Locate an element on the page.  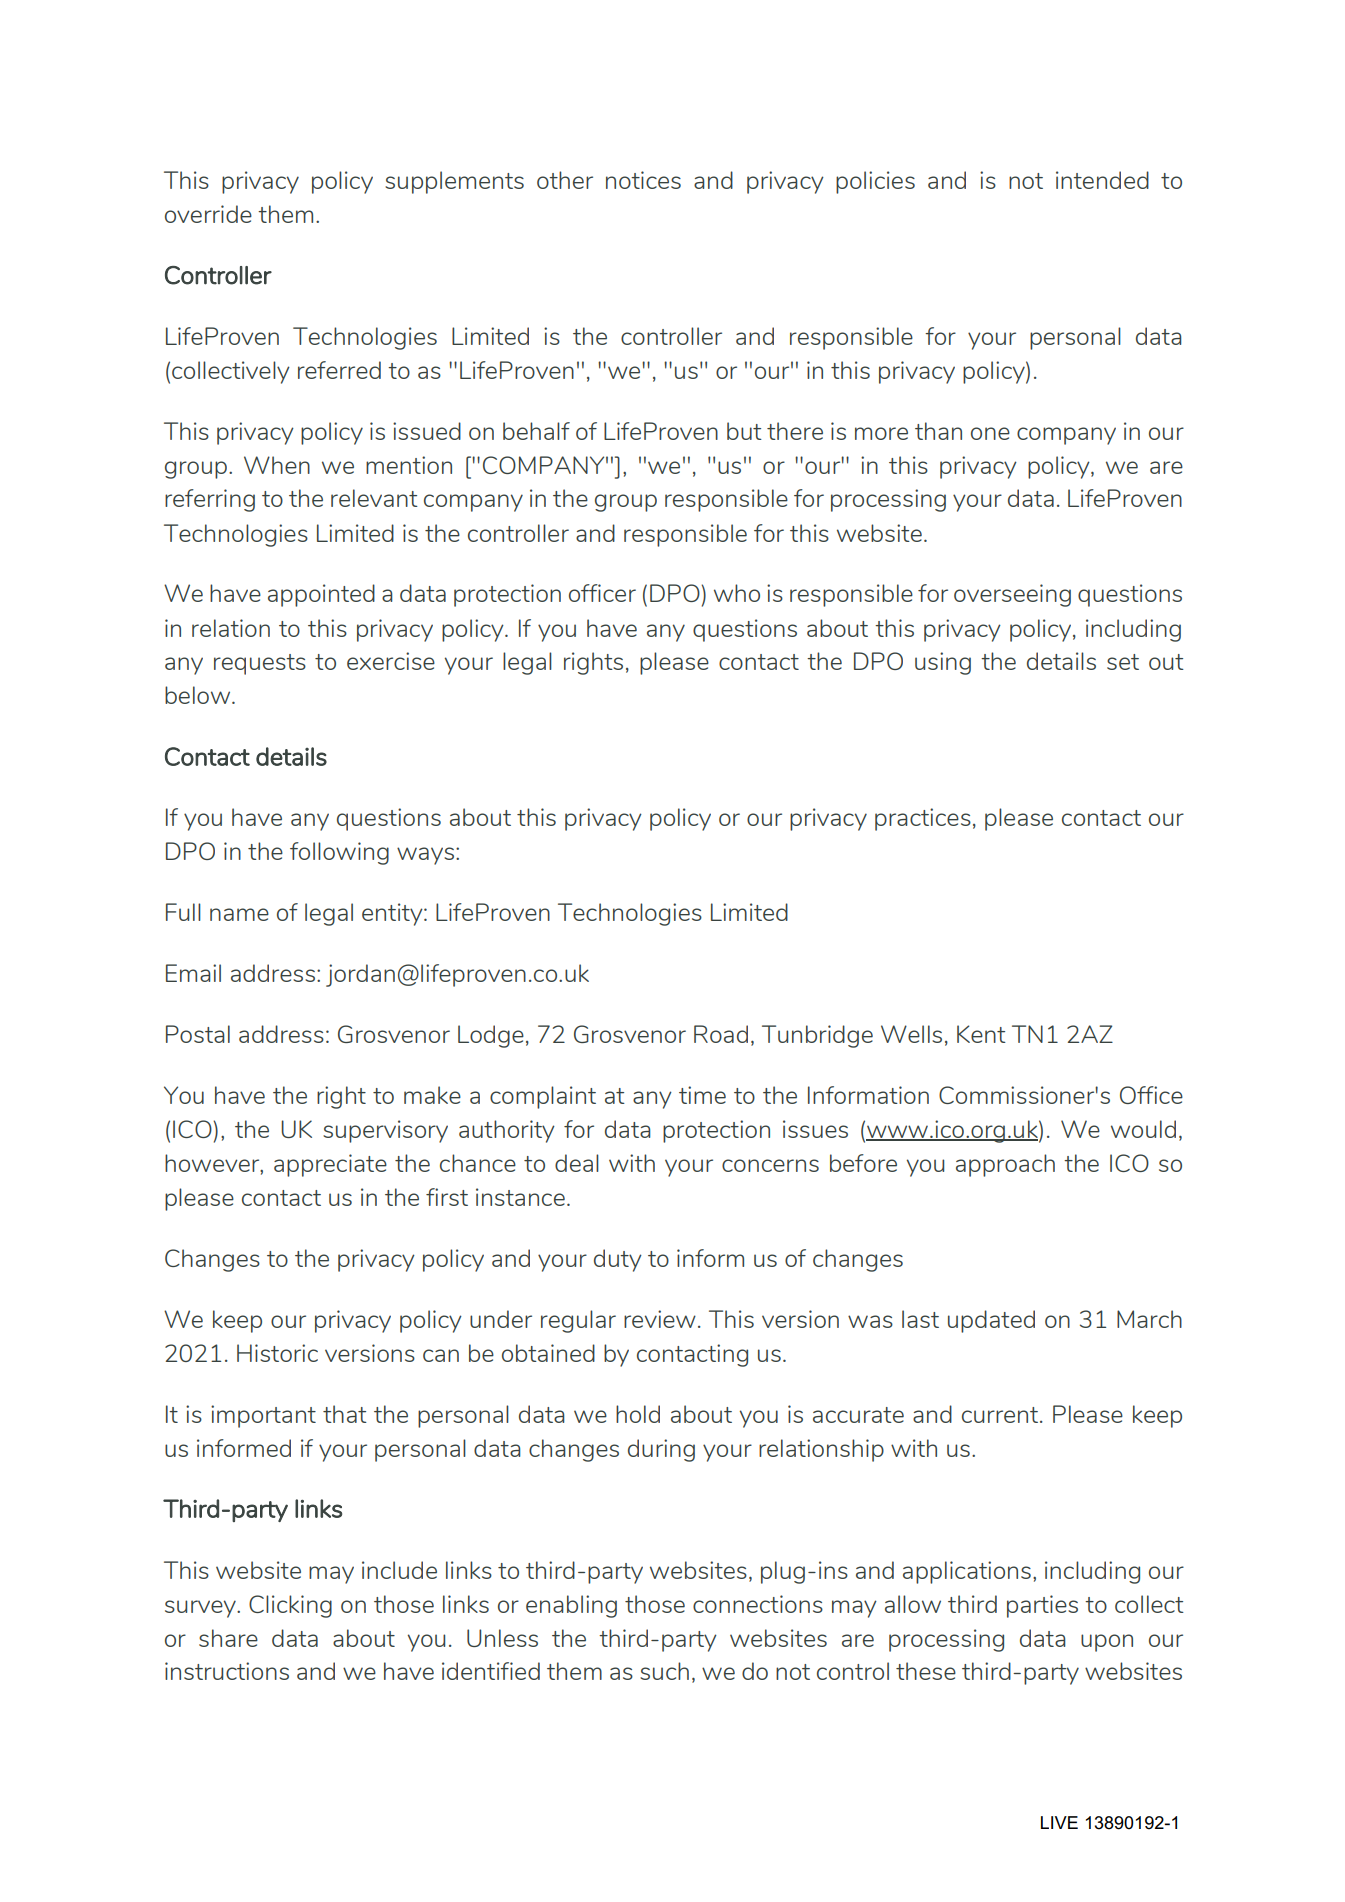
instructions is located at coordinates (227, 1671).
